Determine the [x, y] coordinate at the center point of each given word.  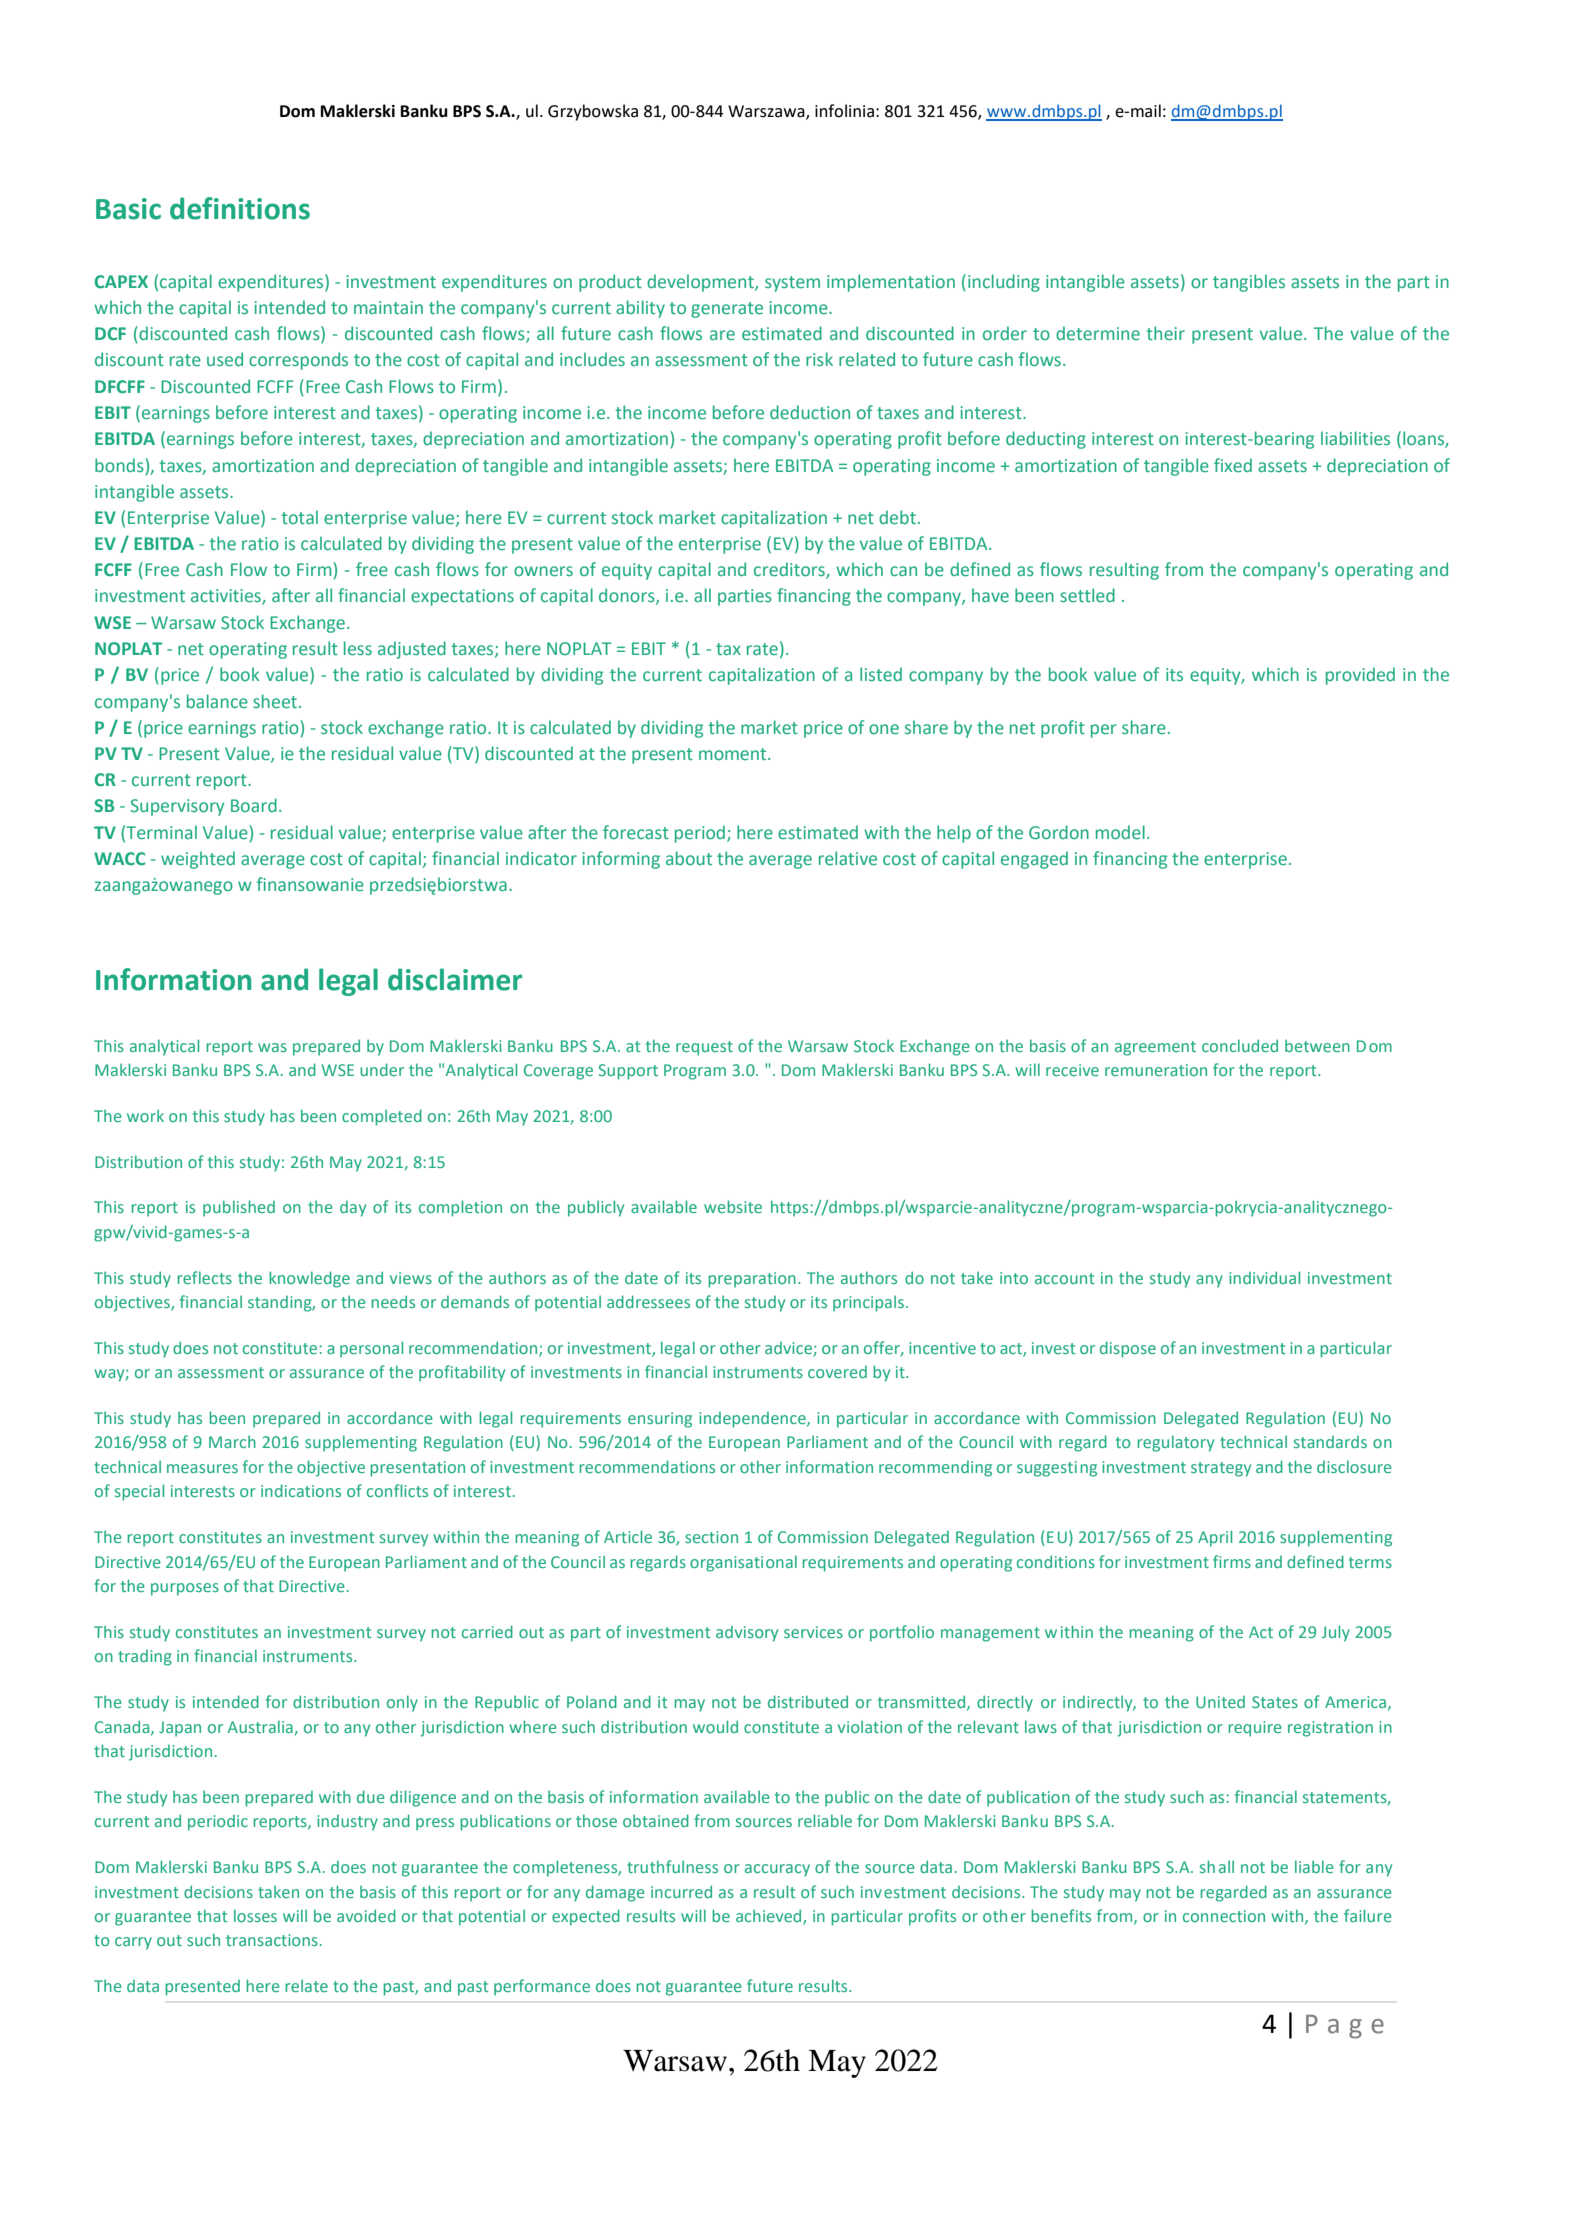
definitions [240, 208]
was [272, 1047]
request [704, 1048]
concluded [1240, 1045]
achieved [770, 1916]
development [701, 283]
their [1166, 333]
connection [1224, 1916]
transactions [272, 1940]
